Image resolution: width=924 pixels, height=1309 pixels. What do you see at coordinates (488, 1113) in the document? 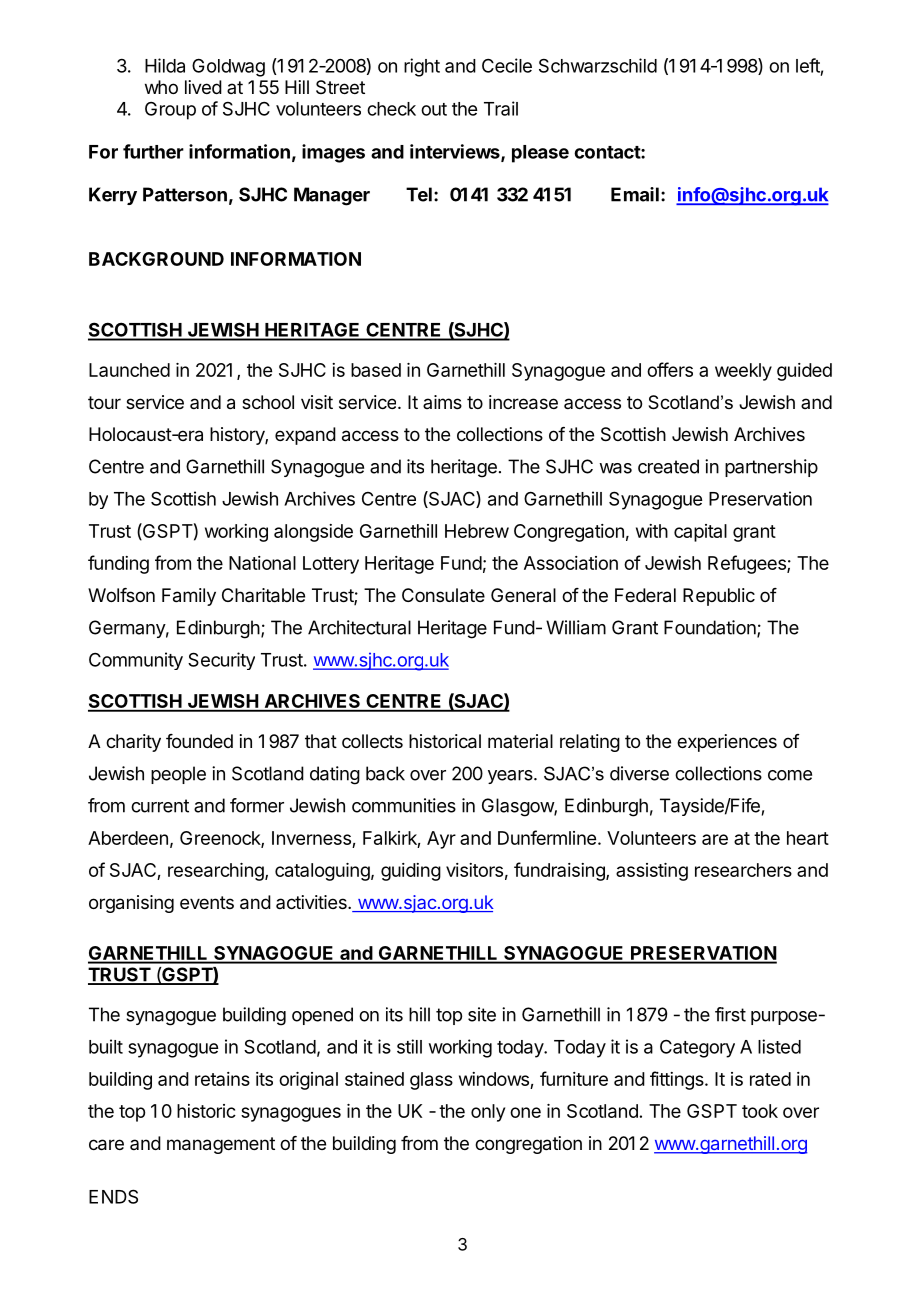
I see `only` at bounding box center [488, 1113].
